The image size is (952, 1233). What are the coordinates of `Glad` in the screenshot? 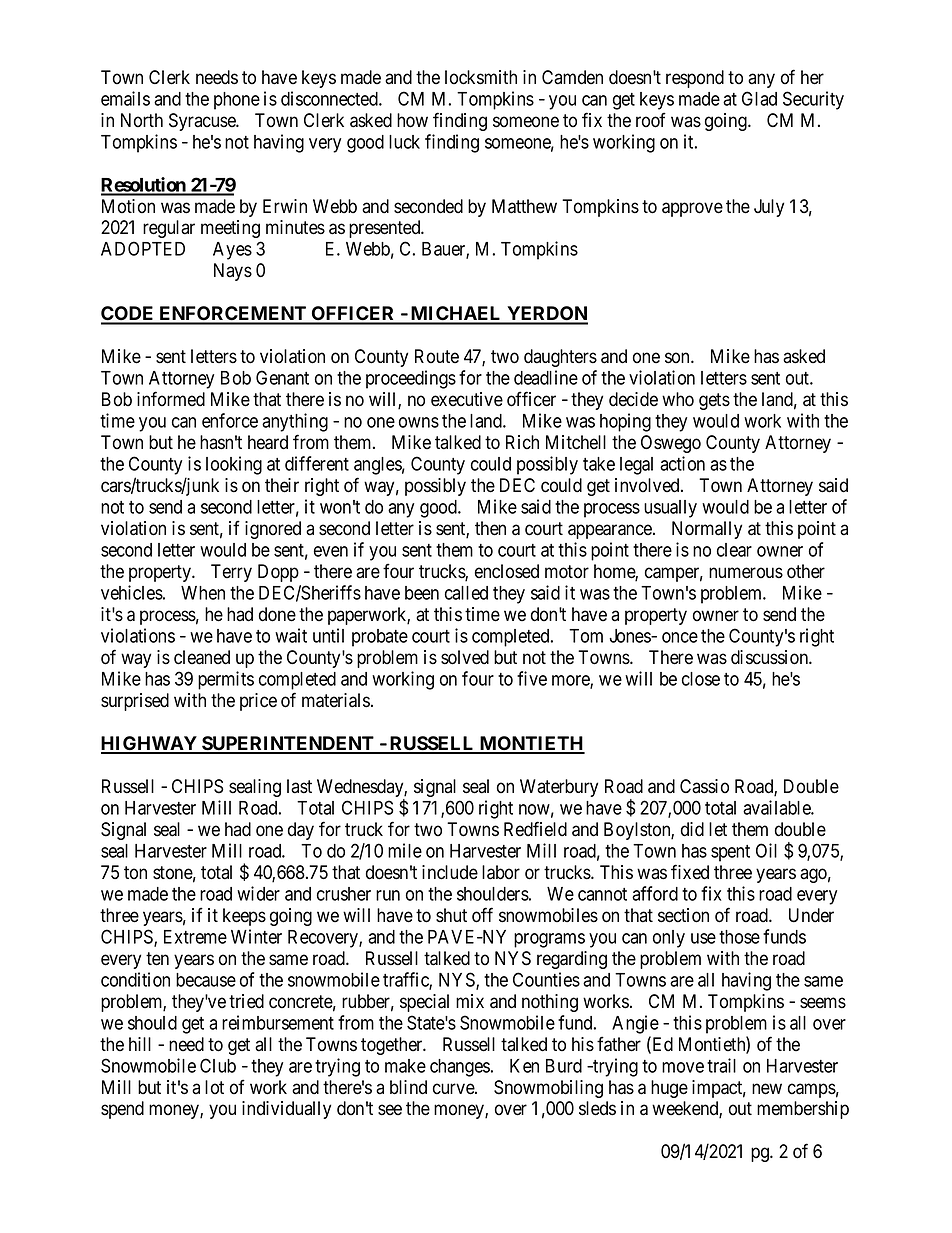 It's located at (759, 98).
